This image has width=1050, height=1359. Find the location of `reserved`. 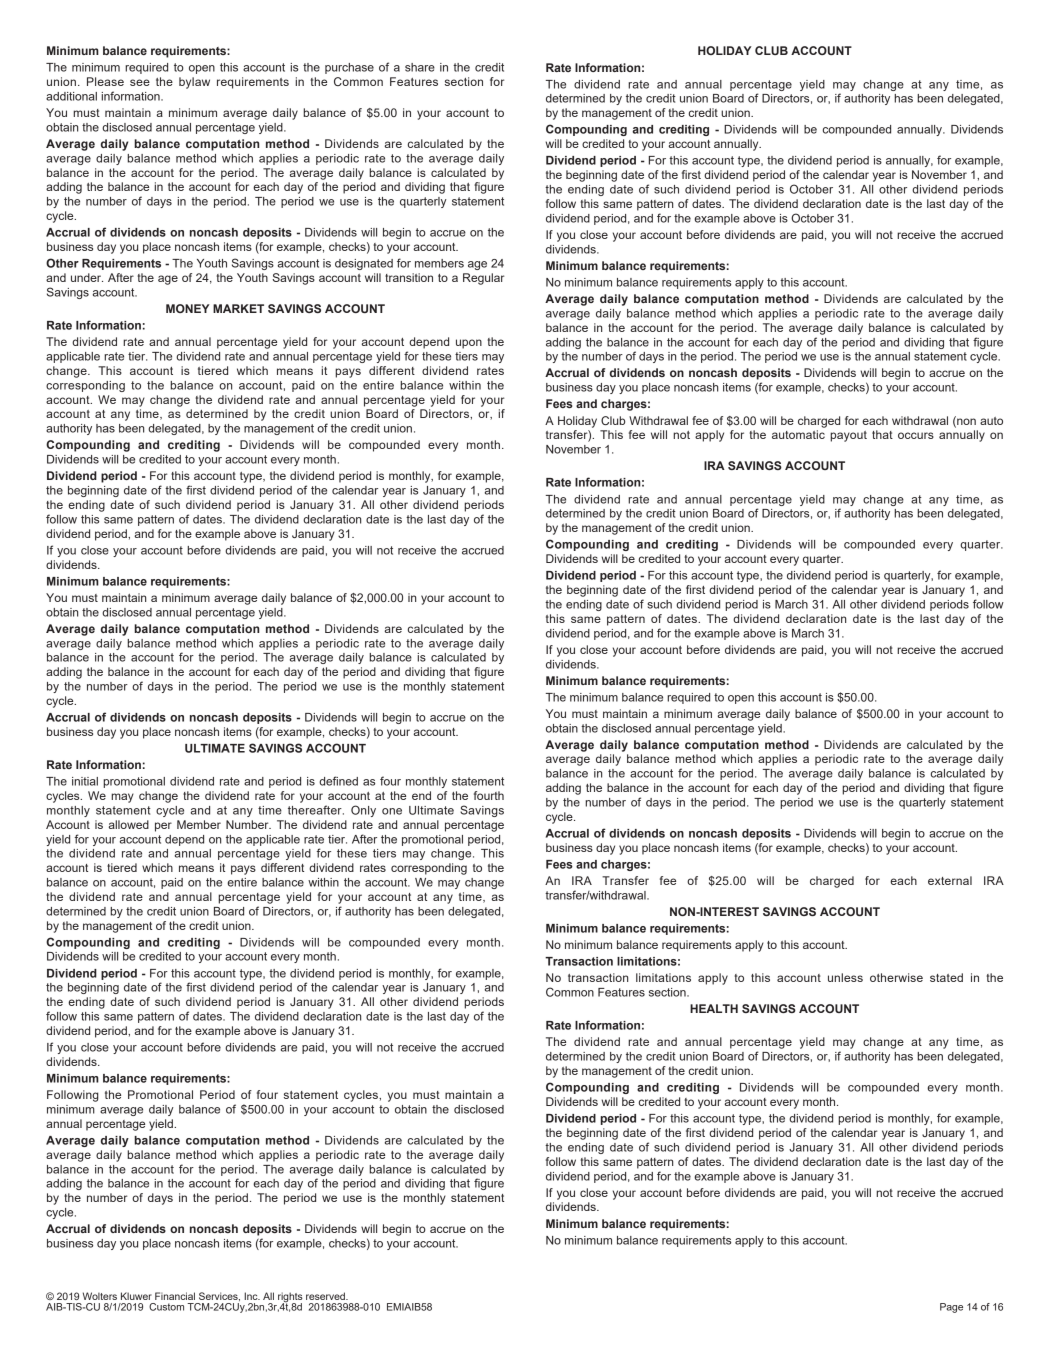

reserved is located at coordinates (326, 1296).
